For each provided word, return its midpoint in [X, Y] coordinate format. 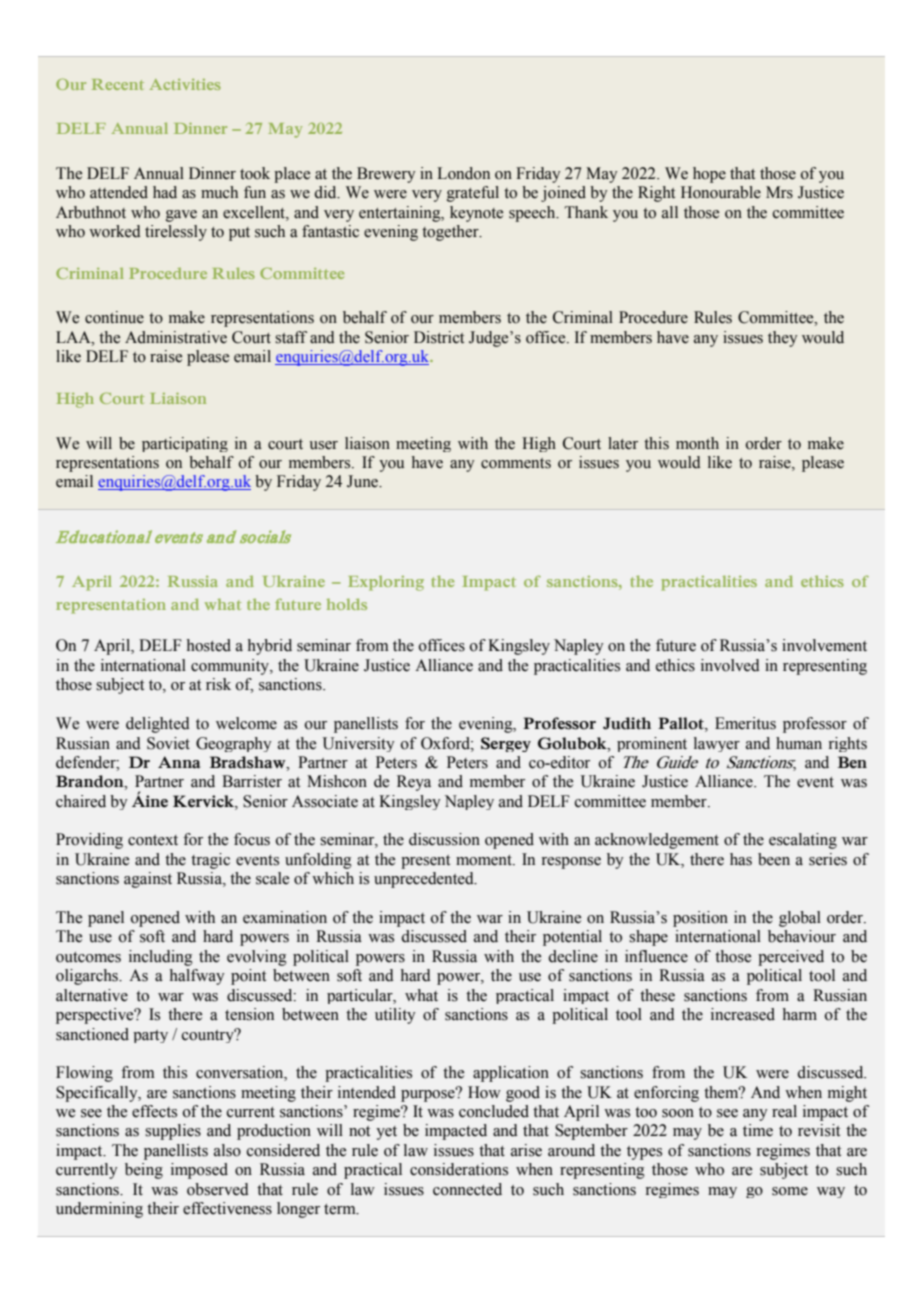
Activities [185, 84]
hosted [209, 645]
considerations [459, 1169]
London [463, 173]
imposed [199, 1171]
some [790, 1191]
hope [709, 175]
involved [730, 665]
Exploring [386, 583]
